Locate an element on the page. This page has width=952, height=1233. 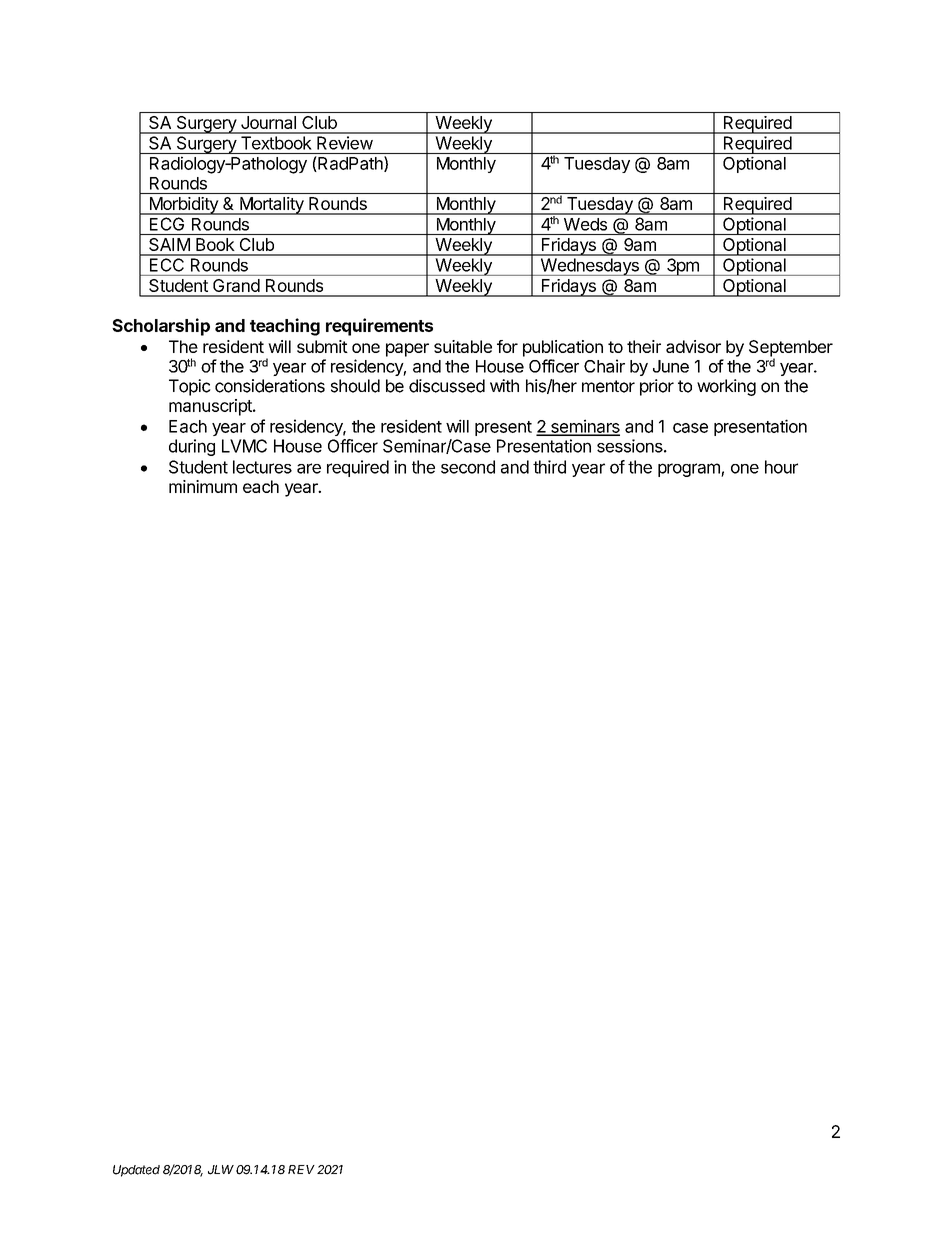
requirements is located at coordinates (379, 327).
